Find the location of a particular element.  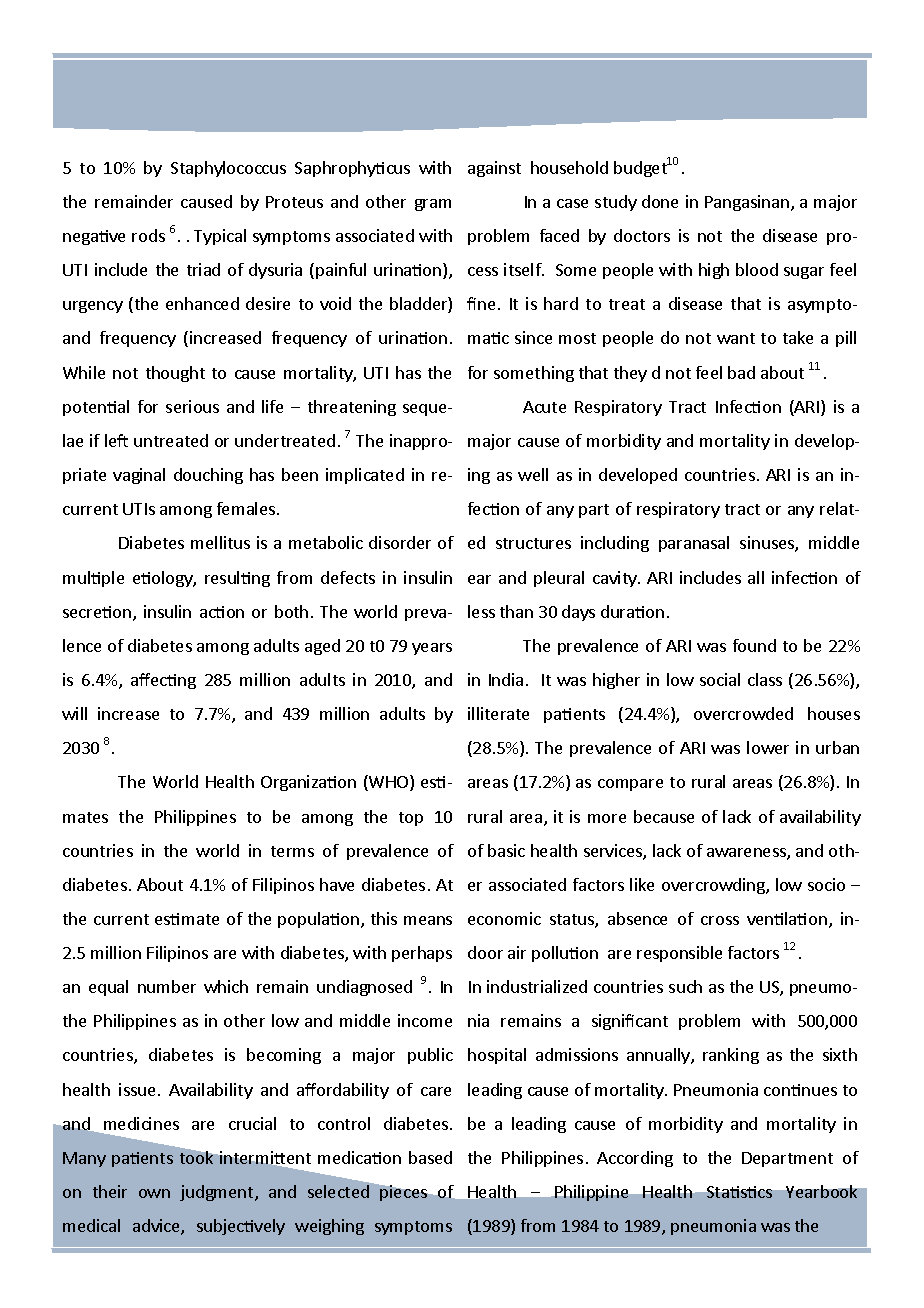

rods is located at coordinates (148, 235).
